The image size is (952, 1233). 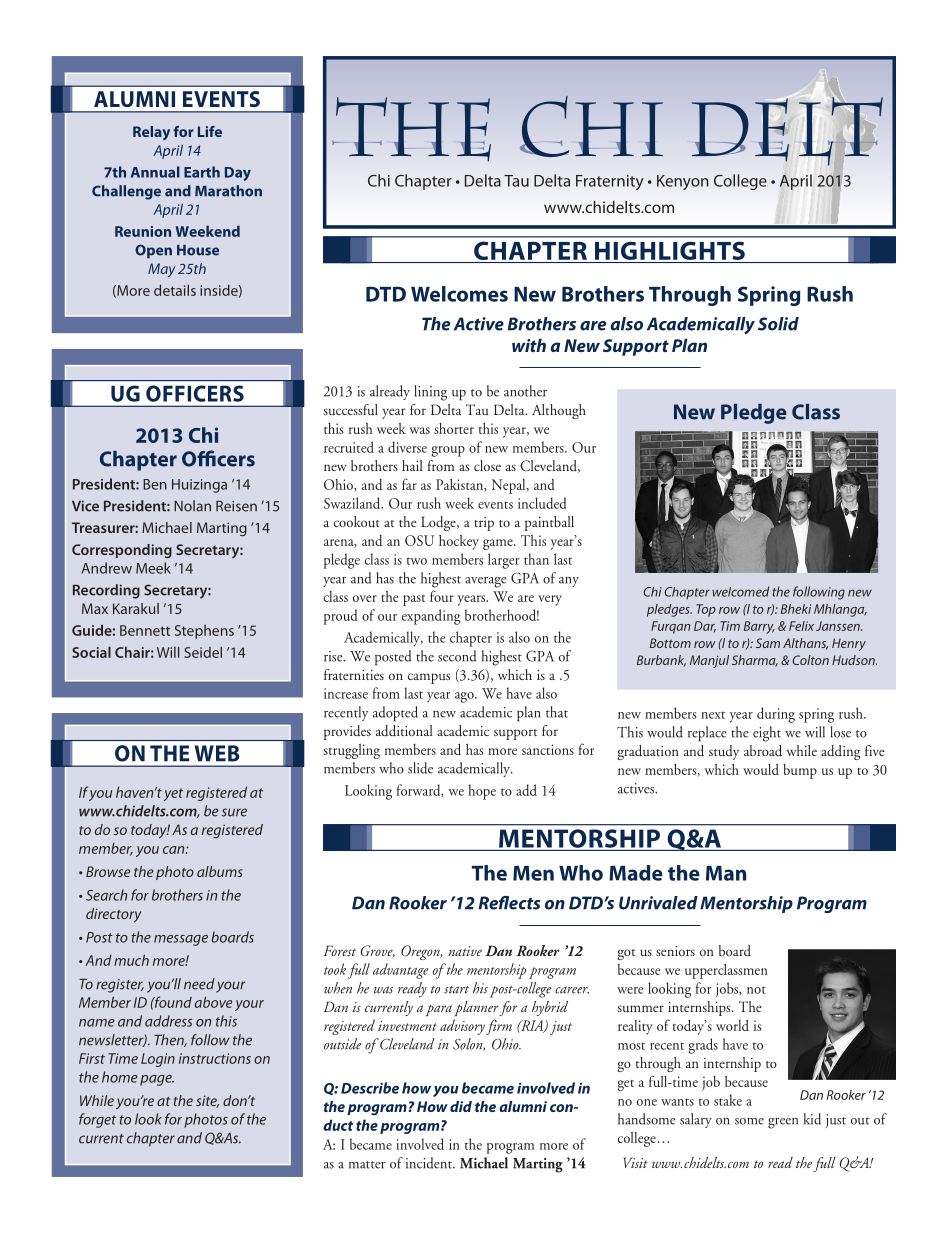 What do you see at coordinates (768, 643) in the screenshot?
I see `Sam` at bounding box center [768, 643].
